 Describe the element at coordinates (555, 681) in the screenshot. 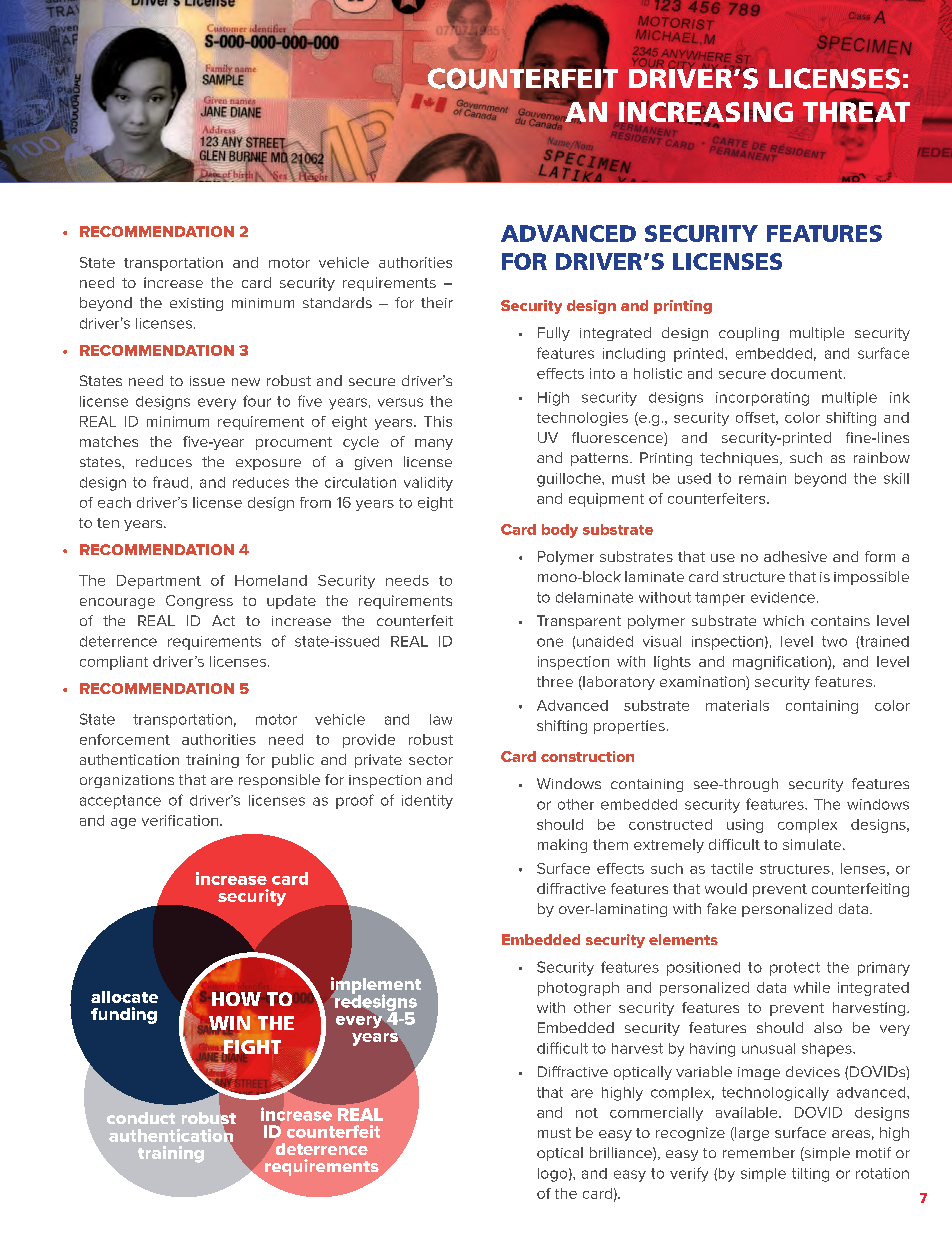

I see `three` at that location.
